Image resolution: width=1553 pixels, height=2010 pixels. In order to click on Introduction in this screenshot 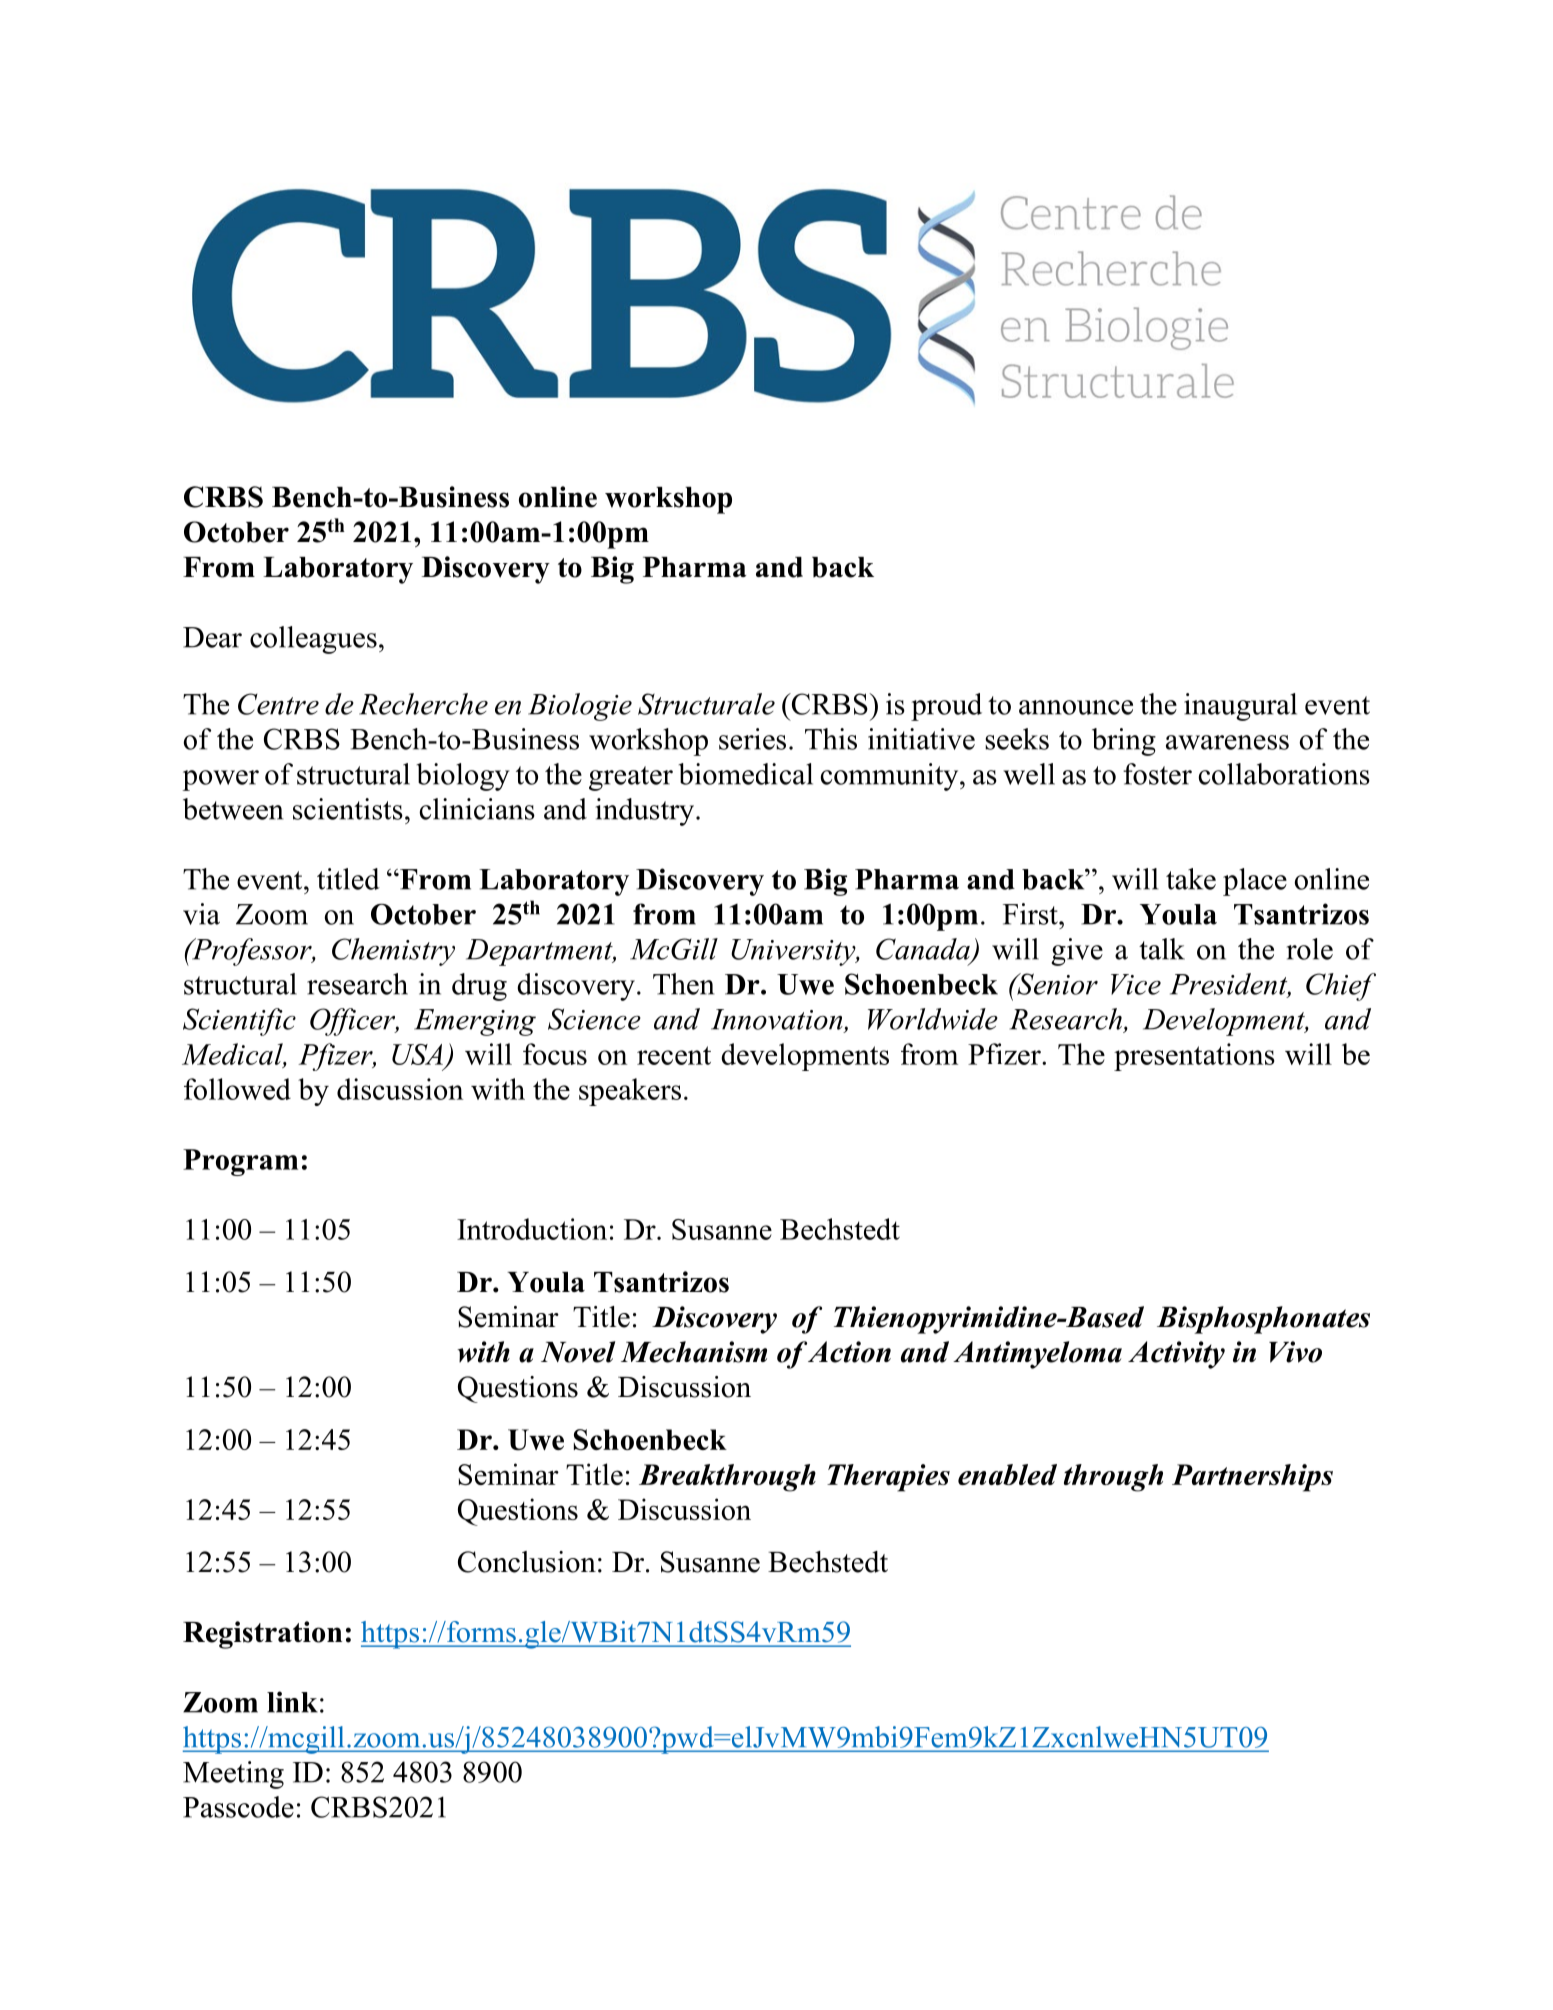, I will do `click(532, 1229)`.
